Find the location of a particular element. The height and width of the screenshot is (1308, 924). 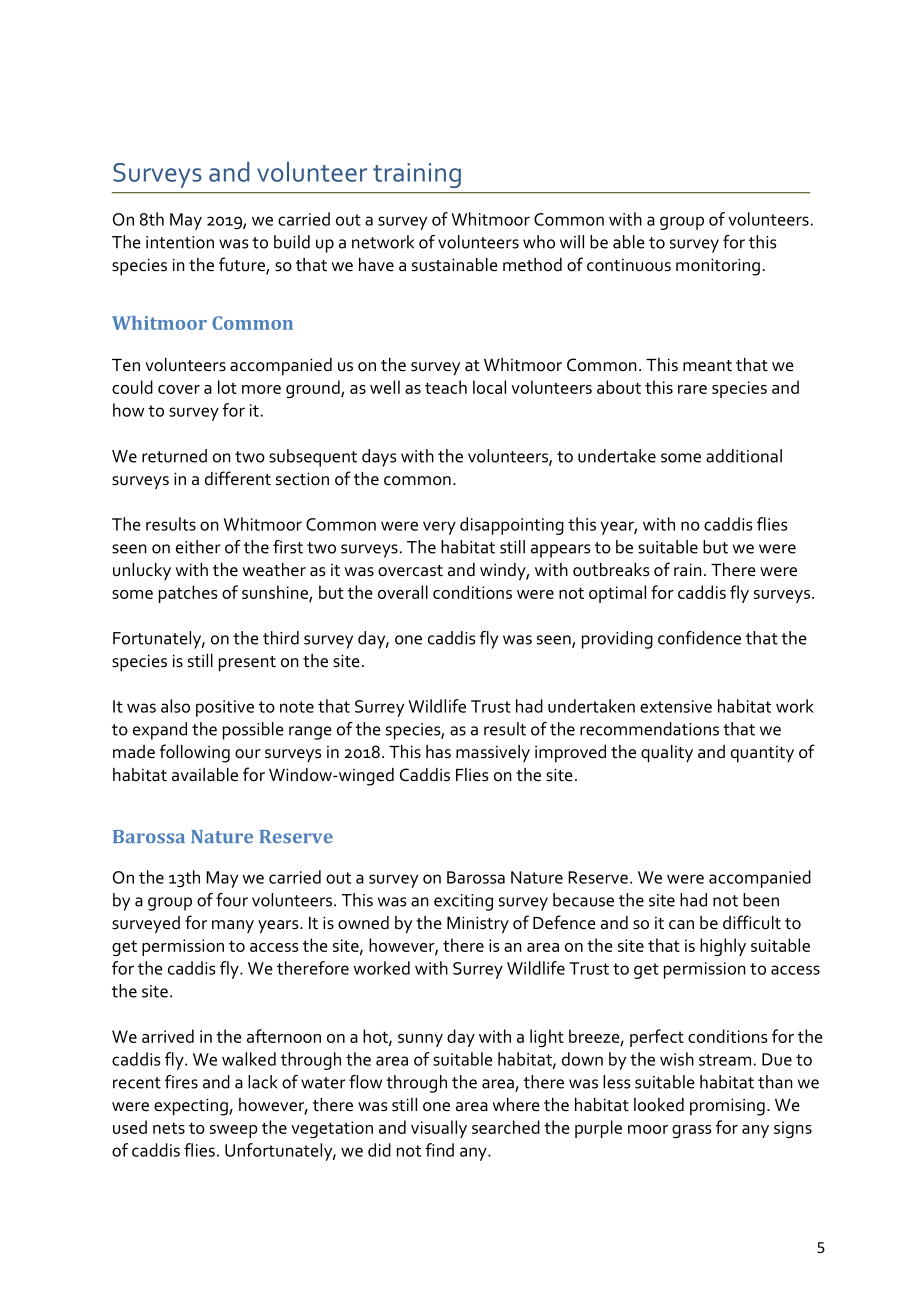

sweep is located at coordinates (234, 1131).
